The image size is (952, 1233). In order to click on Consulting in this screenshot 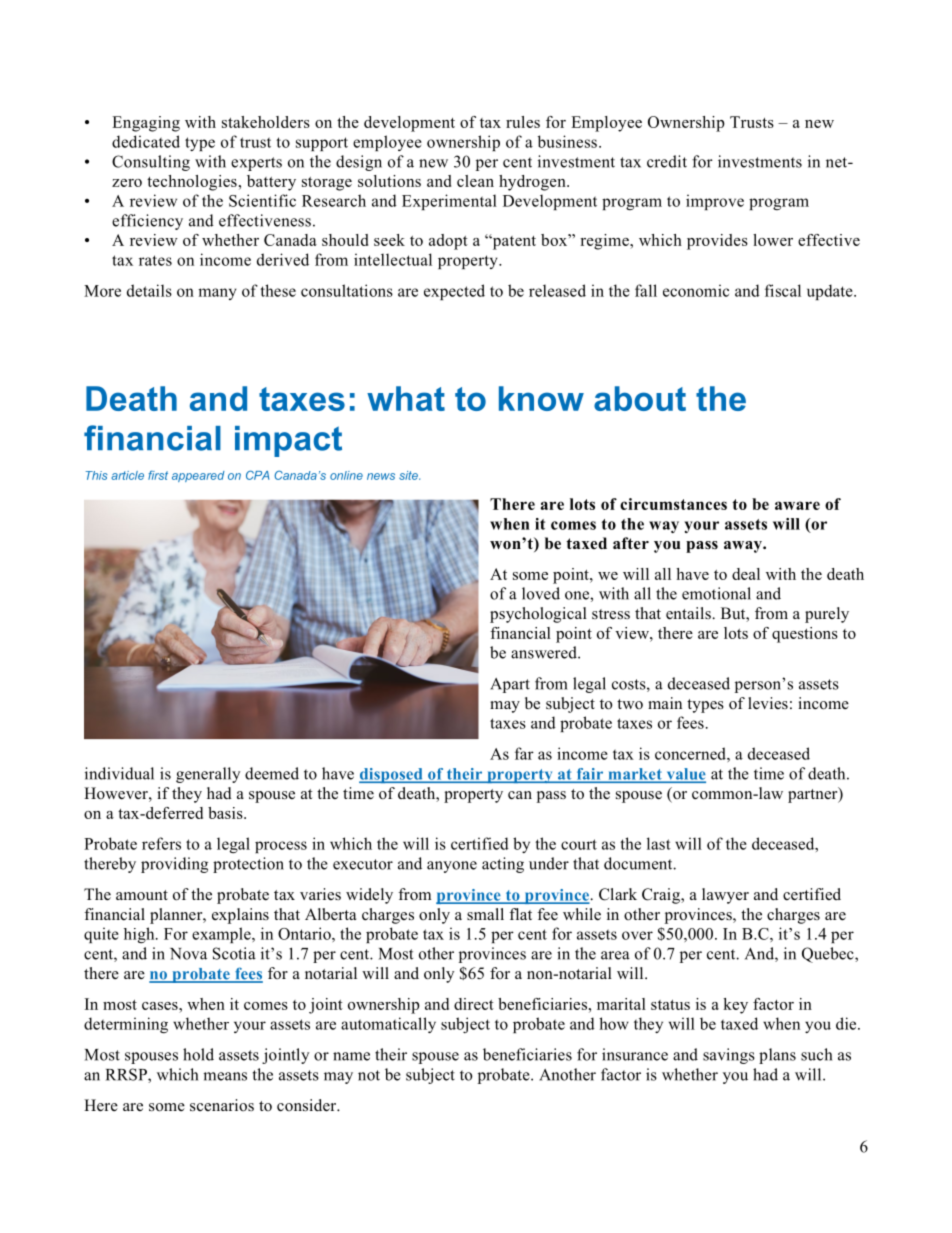, I will do `click(151, 163)`.
